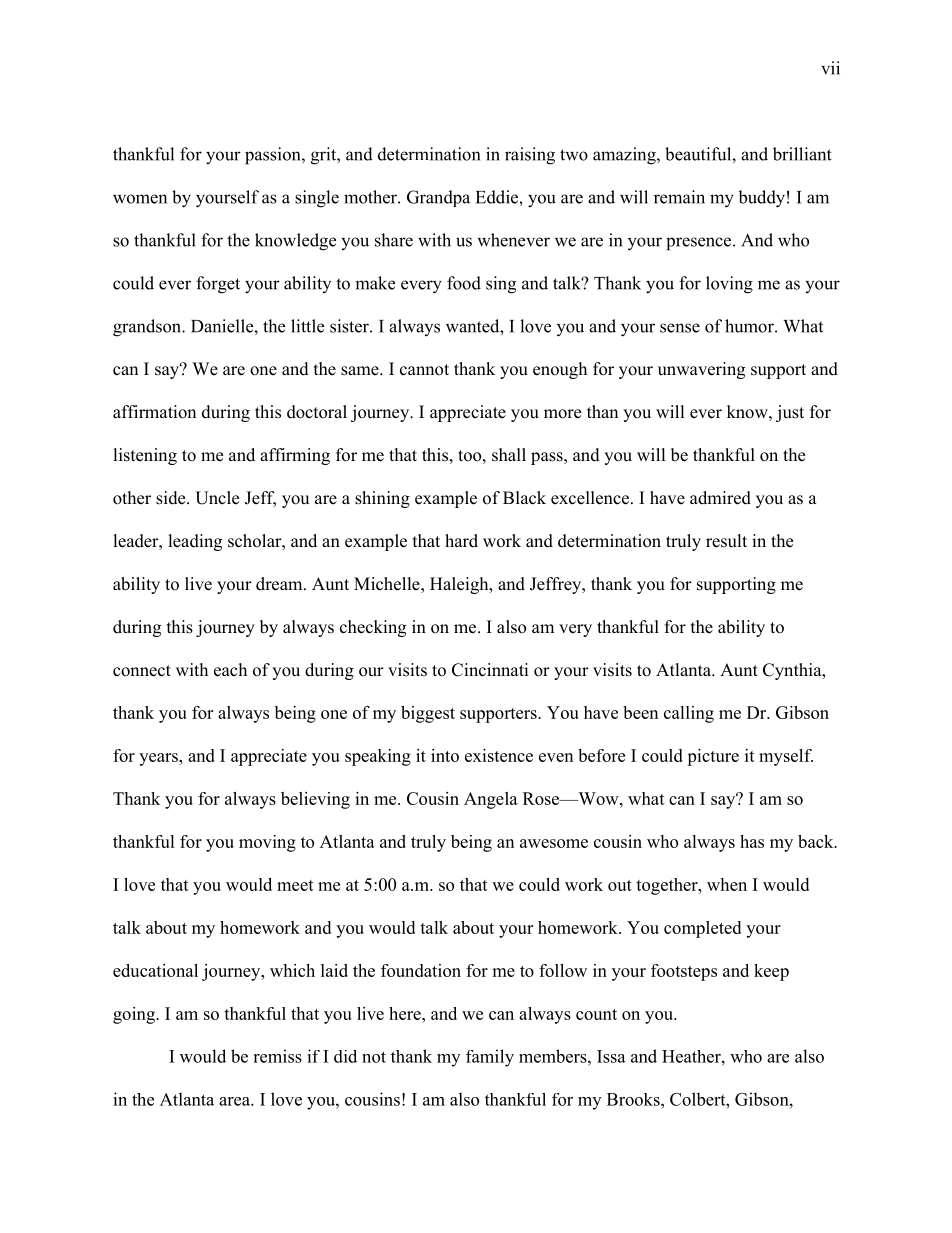  I want to click on Brooks, so click(634, 1099).
